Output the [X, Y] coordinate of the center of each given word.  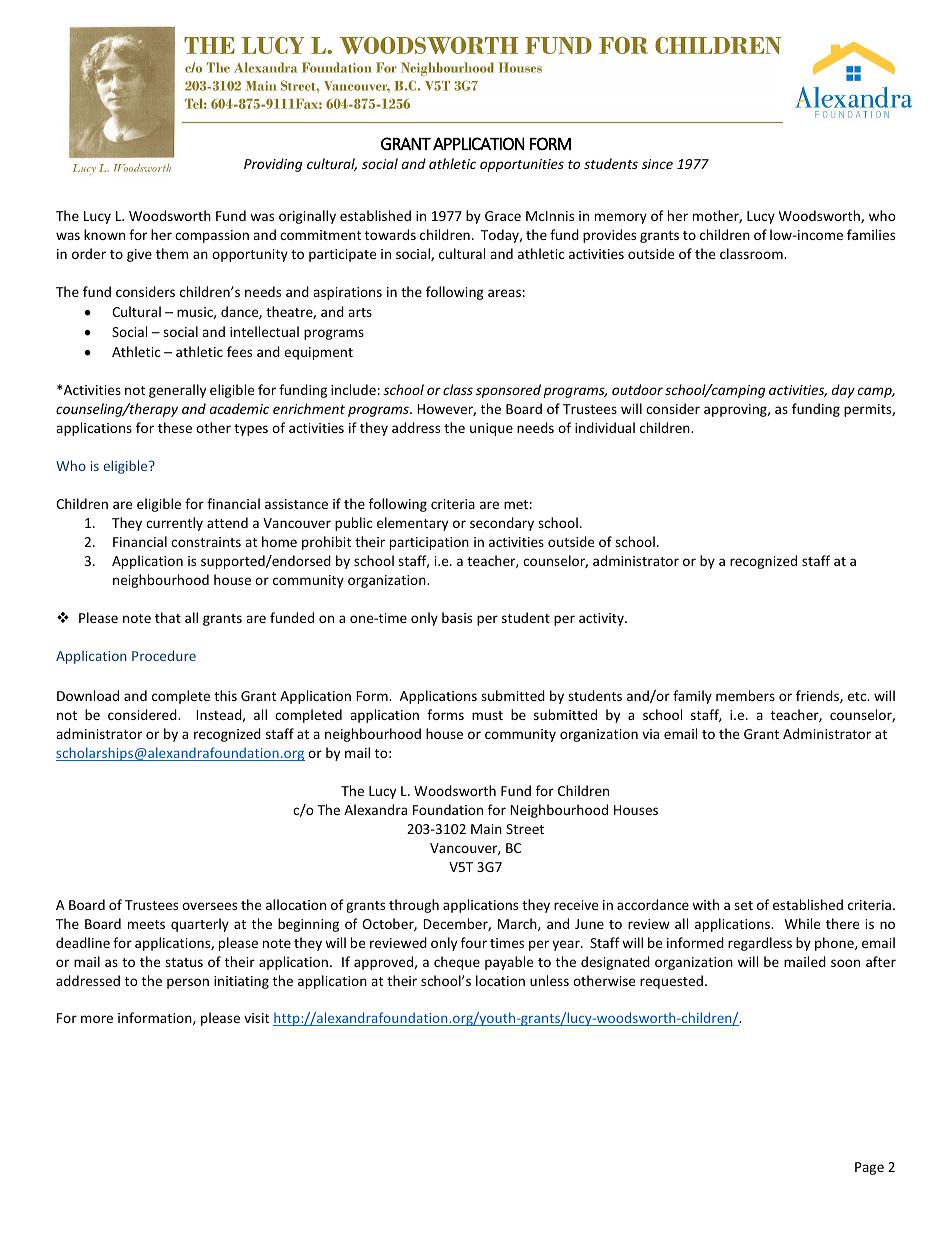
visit [256, 1018]
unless [549, 980]
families [871, 234]
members [745, 695]
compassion [212, 236]
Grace [503, 216]
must [487, 715]
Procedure [164, 655]
